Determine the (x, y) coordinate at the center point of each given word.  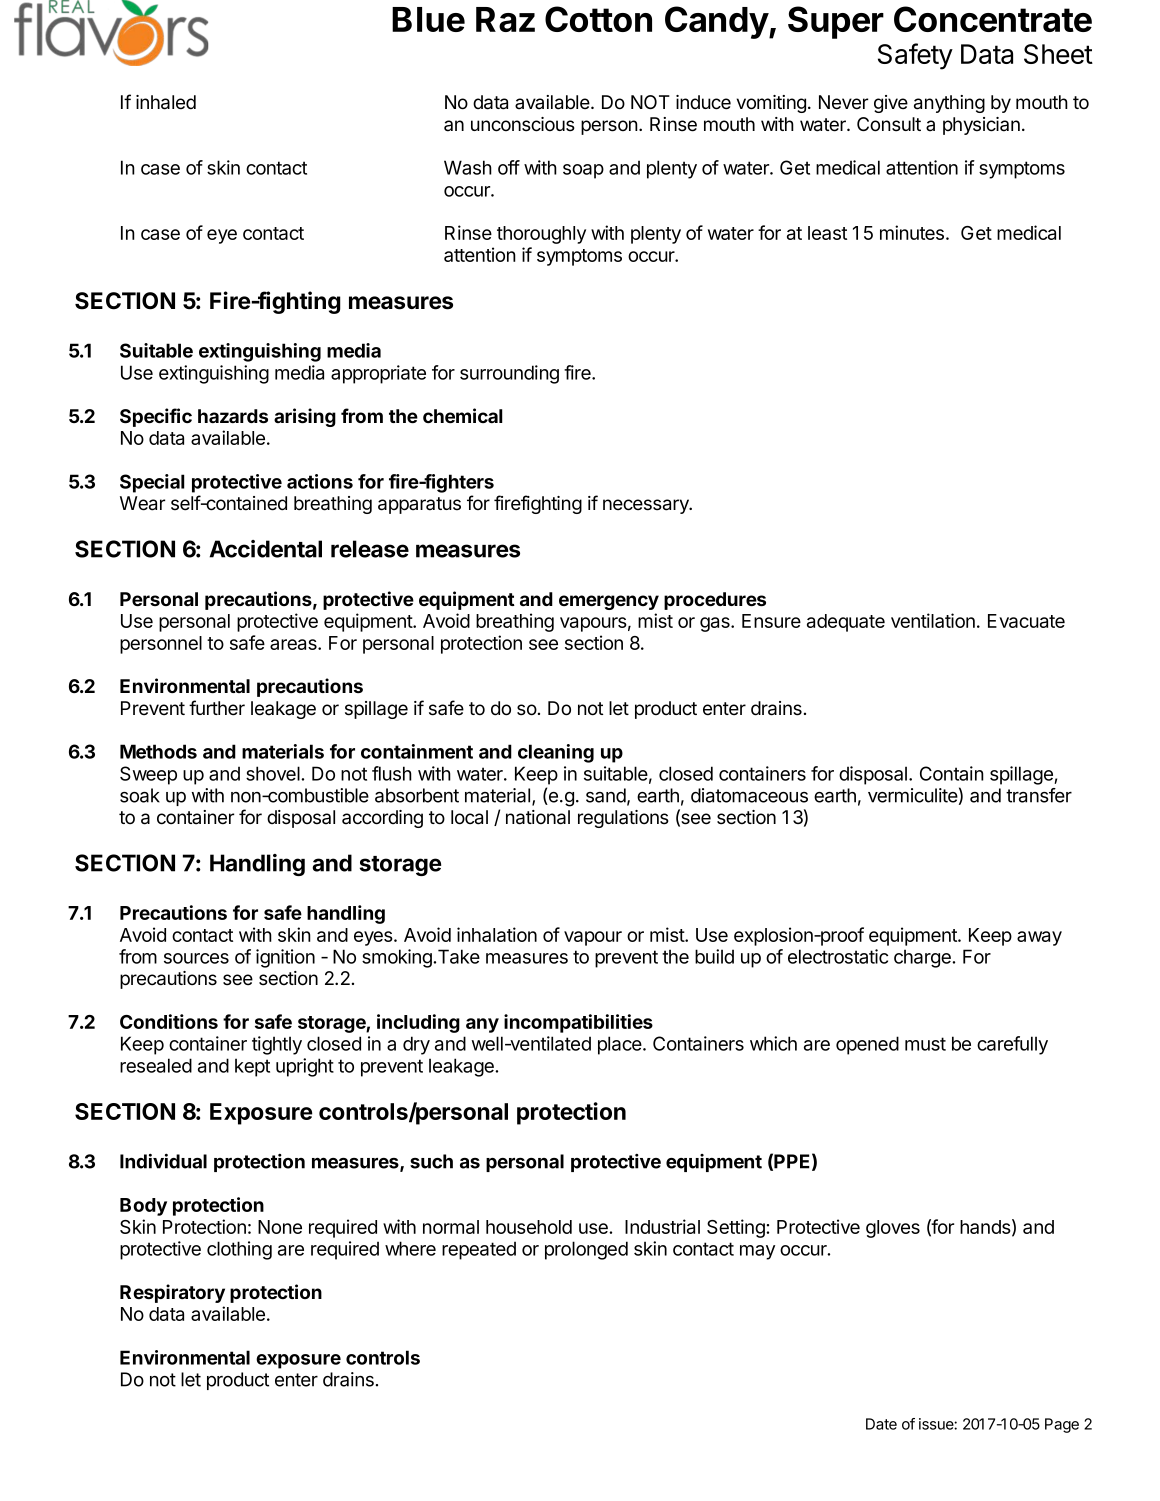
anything (949, 104)
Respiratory (172, 1293)
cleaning (556, 753)
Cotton (598, 19)
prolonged (586, 1250)
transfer (1039, 795)
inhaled (166, 102)
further (217, 708)
